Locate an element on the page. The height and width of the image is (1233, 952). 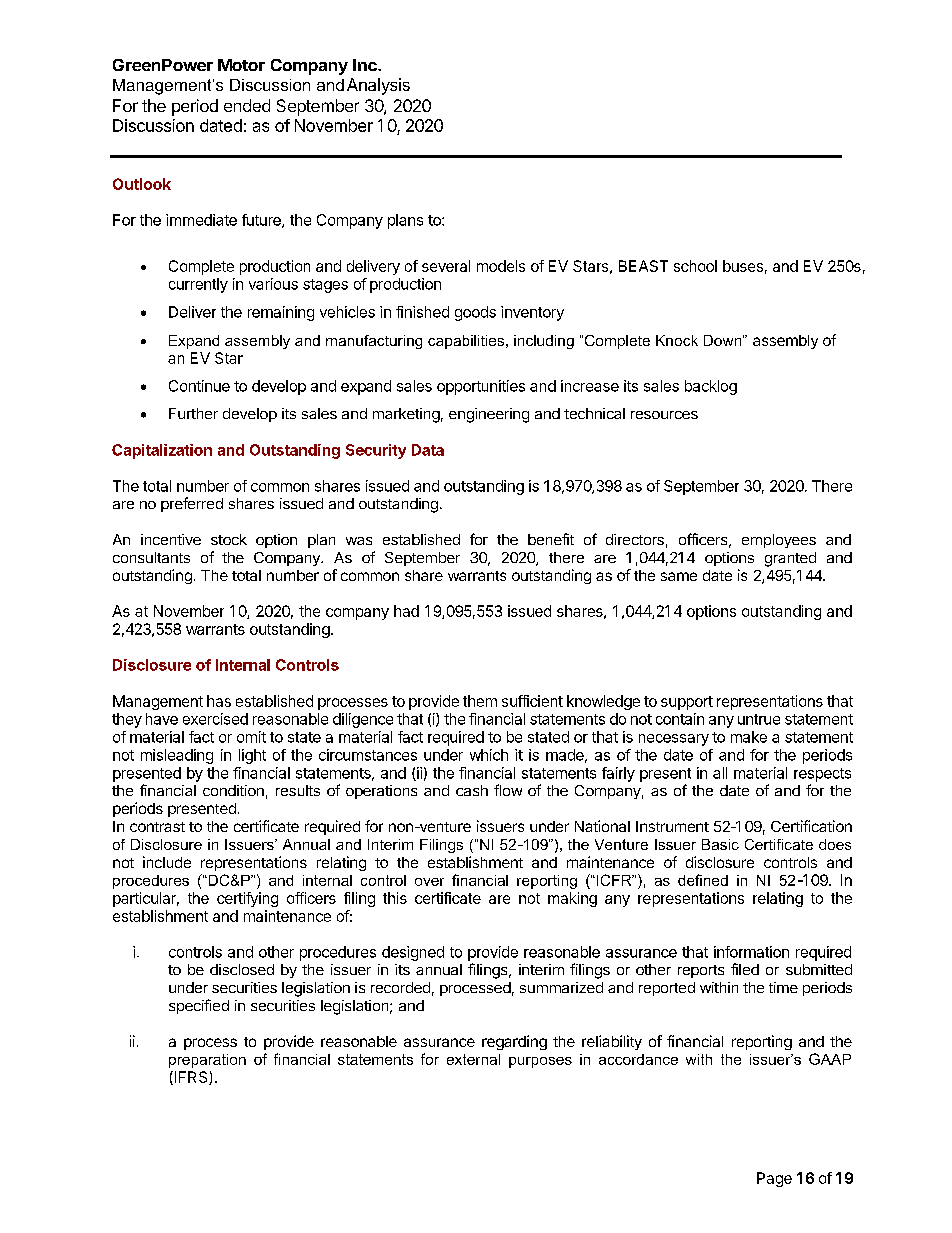
buses is located at coordinates (743, 266).
